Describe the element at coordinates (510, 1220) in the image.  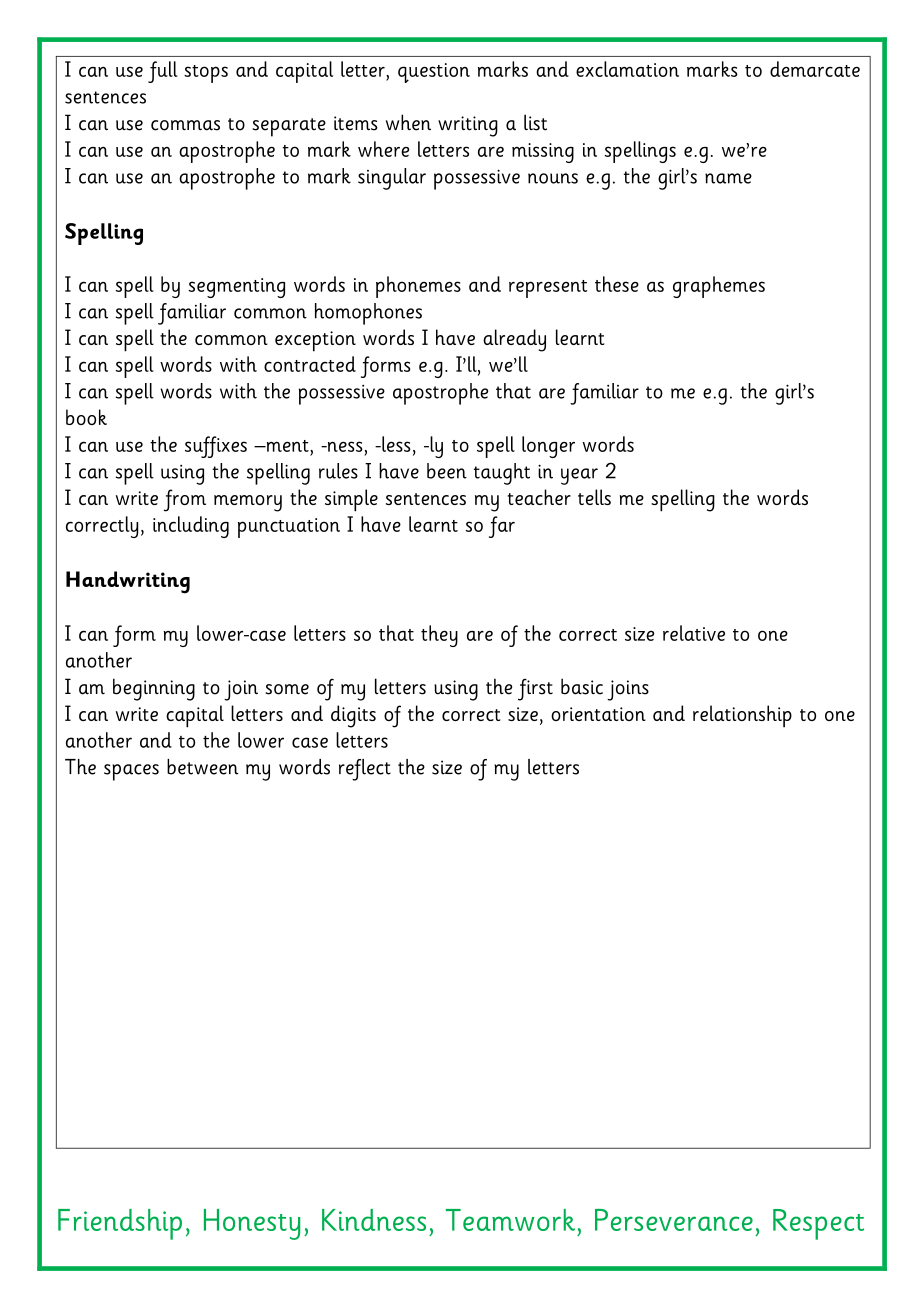
I see `Teamwork` at that location.
